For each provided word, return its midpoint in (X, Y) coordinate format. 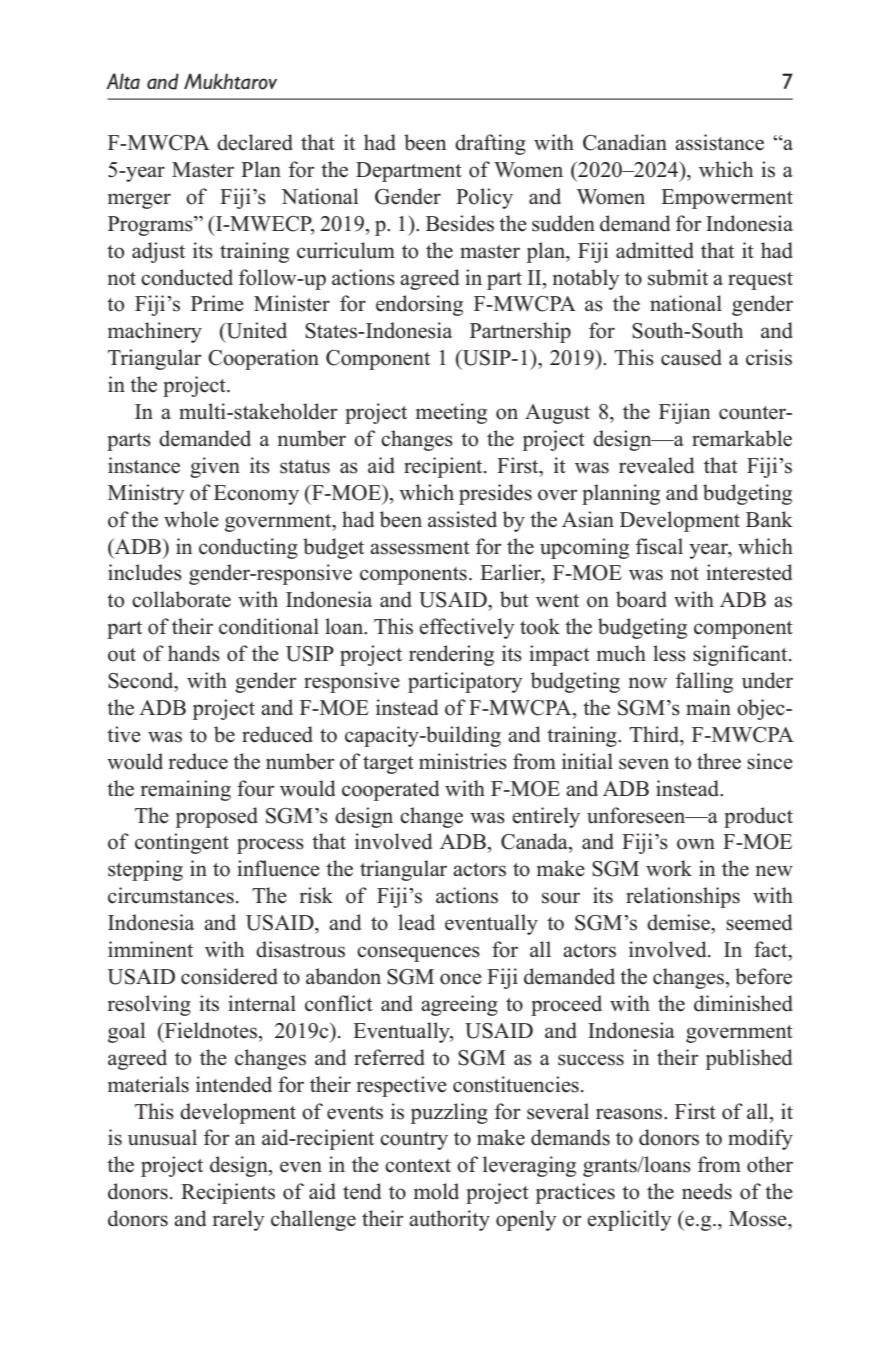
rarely (239, 1220)
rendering (451, 655)
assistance (719, 142)
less (669, 653)
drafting (490, 144)
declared (255, 142)
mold (436, 1191)
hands (194, 653)
